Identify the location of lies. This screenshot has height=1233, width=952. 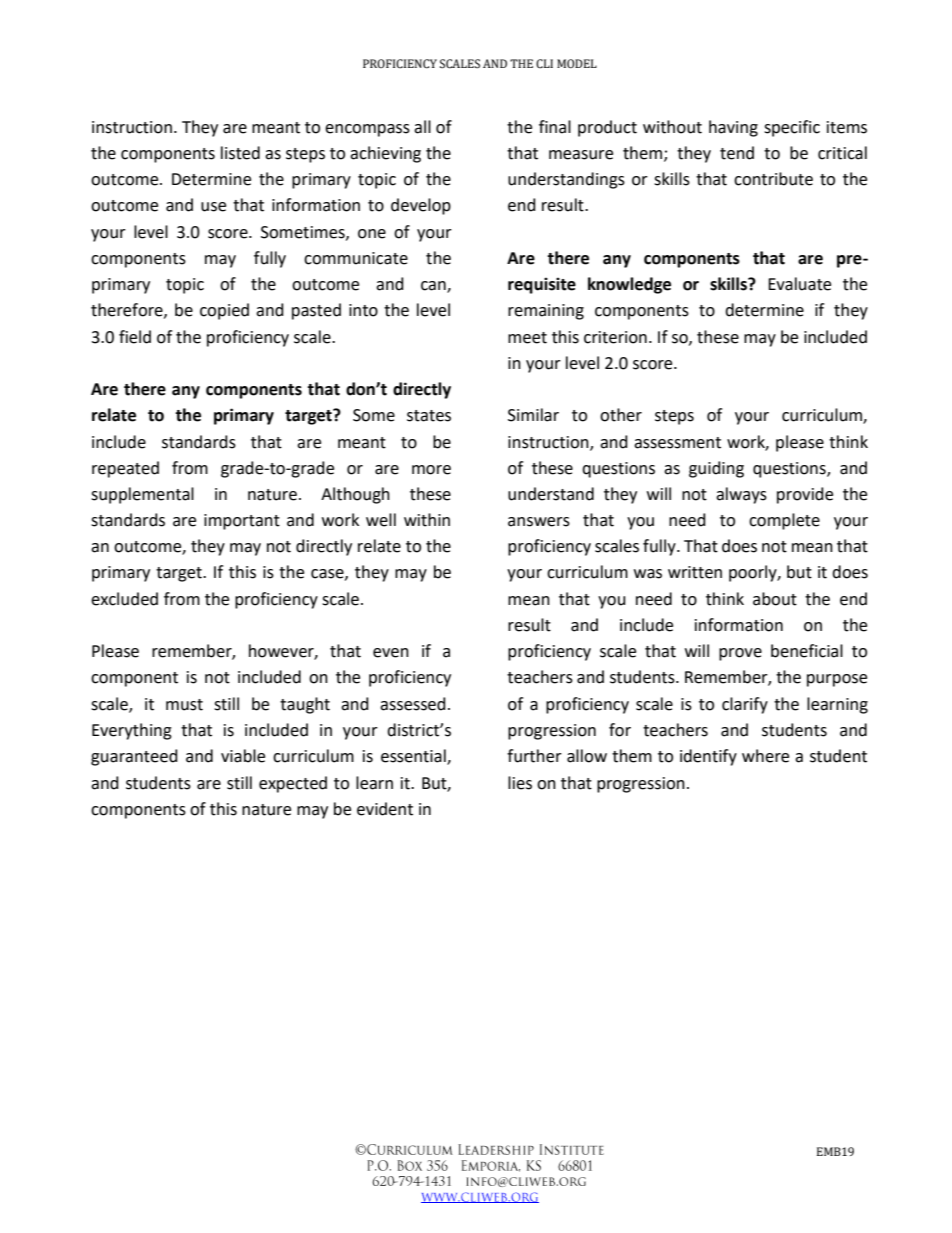
(520, 783).
